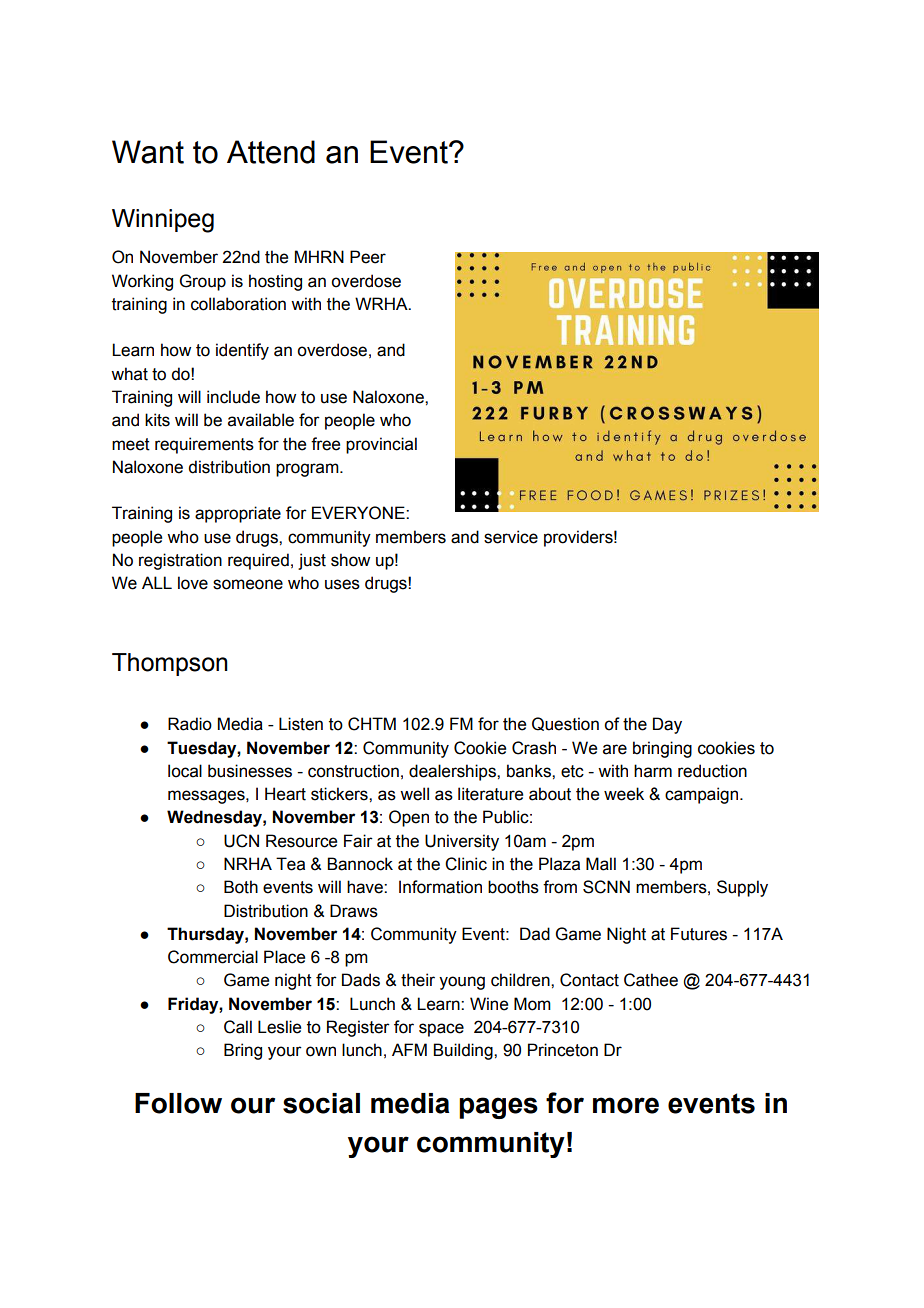 Image resolution: width=924 pixels, height=1308 pixels. Describe the element at coordinates (368, 257) in the screenshot. I see `Peer` at that location.
